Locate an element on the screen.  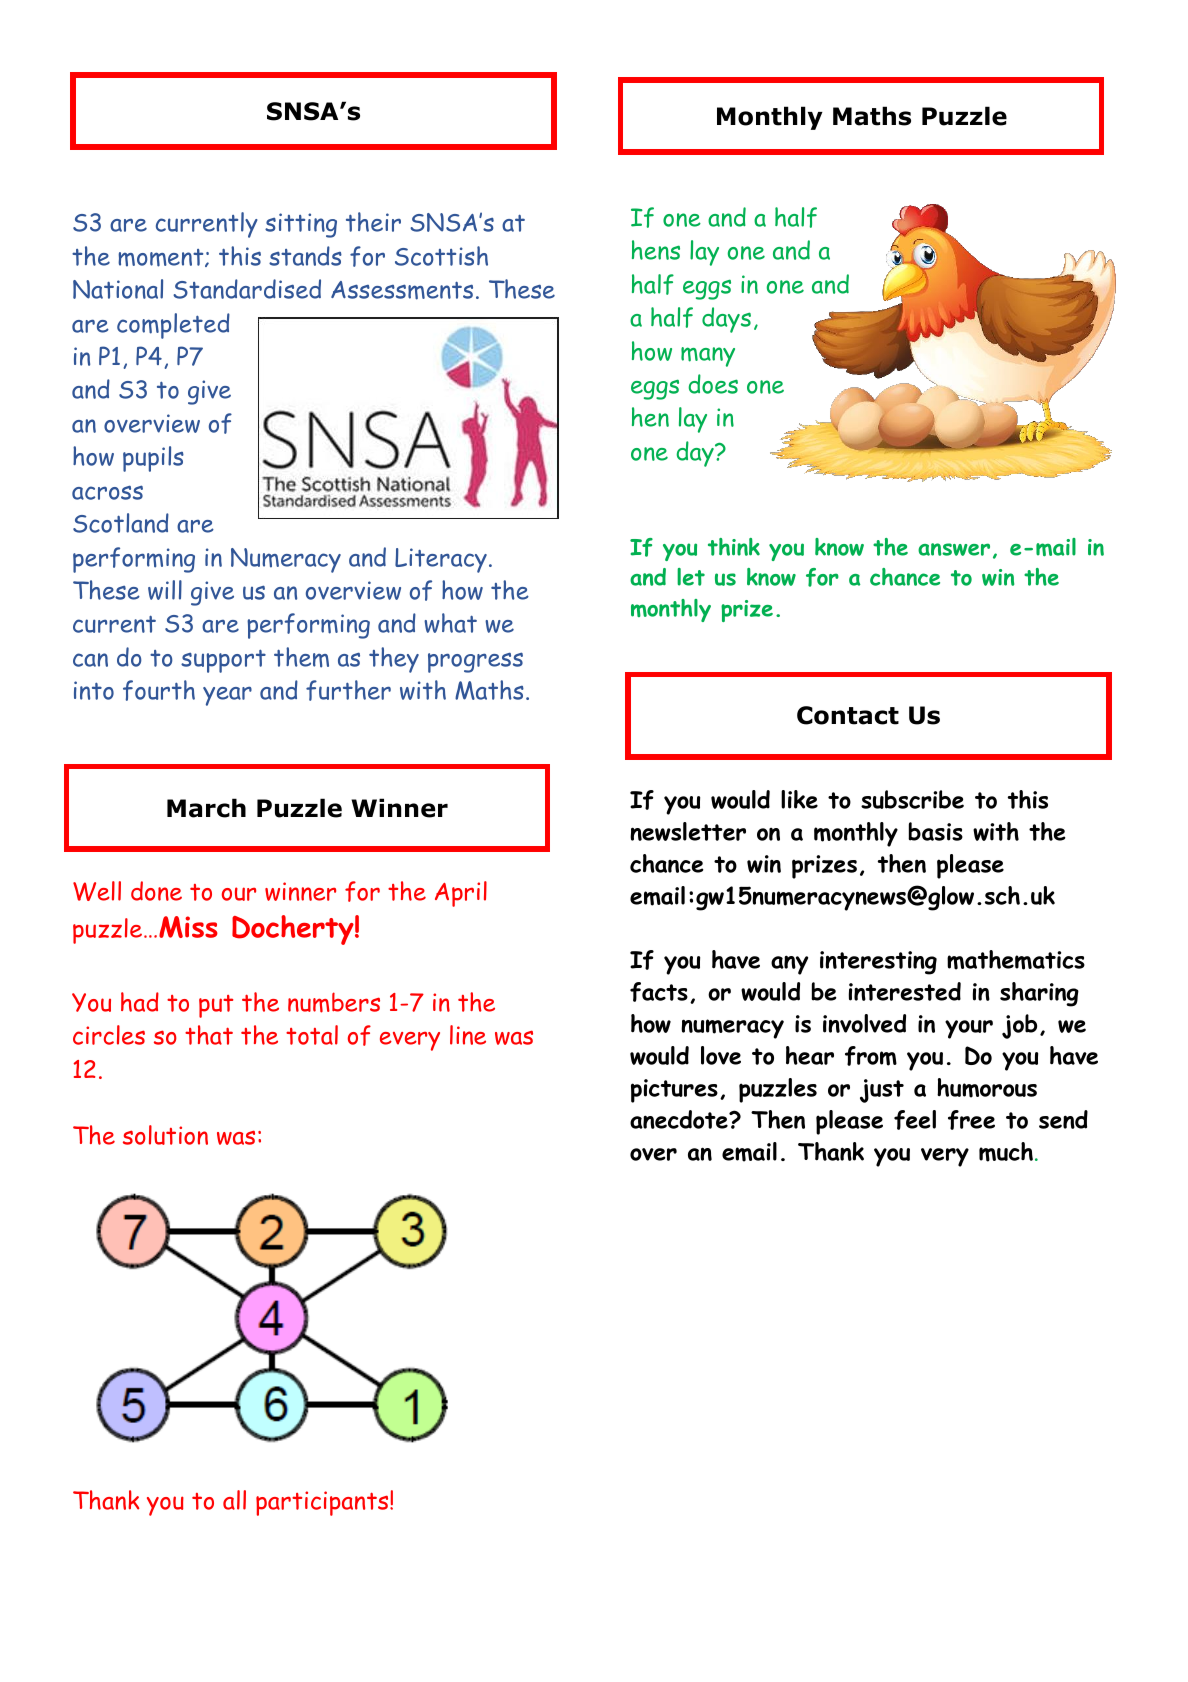
pictures is located at coordinates (674, 1091).
